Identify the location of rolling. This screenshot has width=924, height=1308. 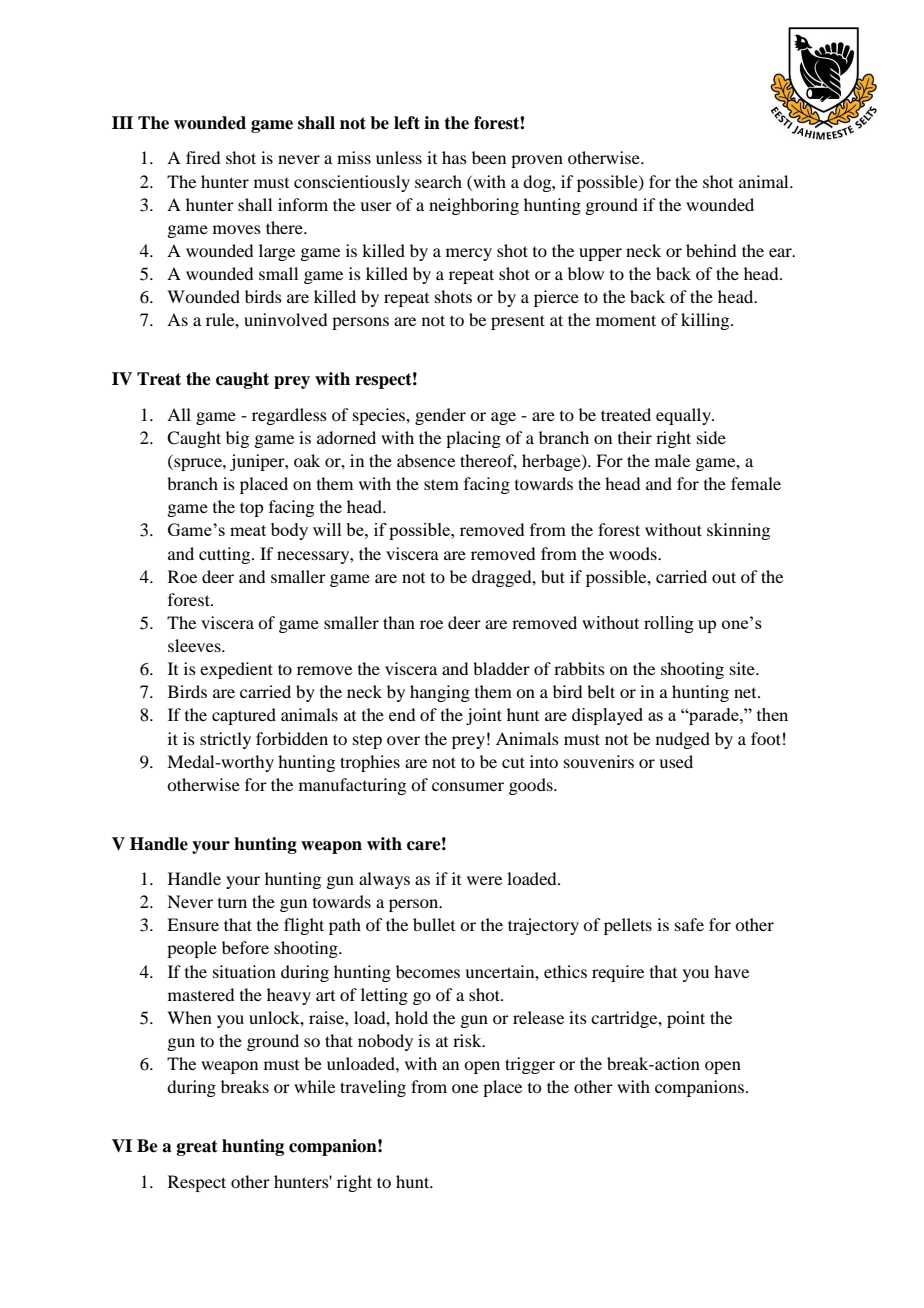
(669, 624).
